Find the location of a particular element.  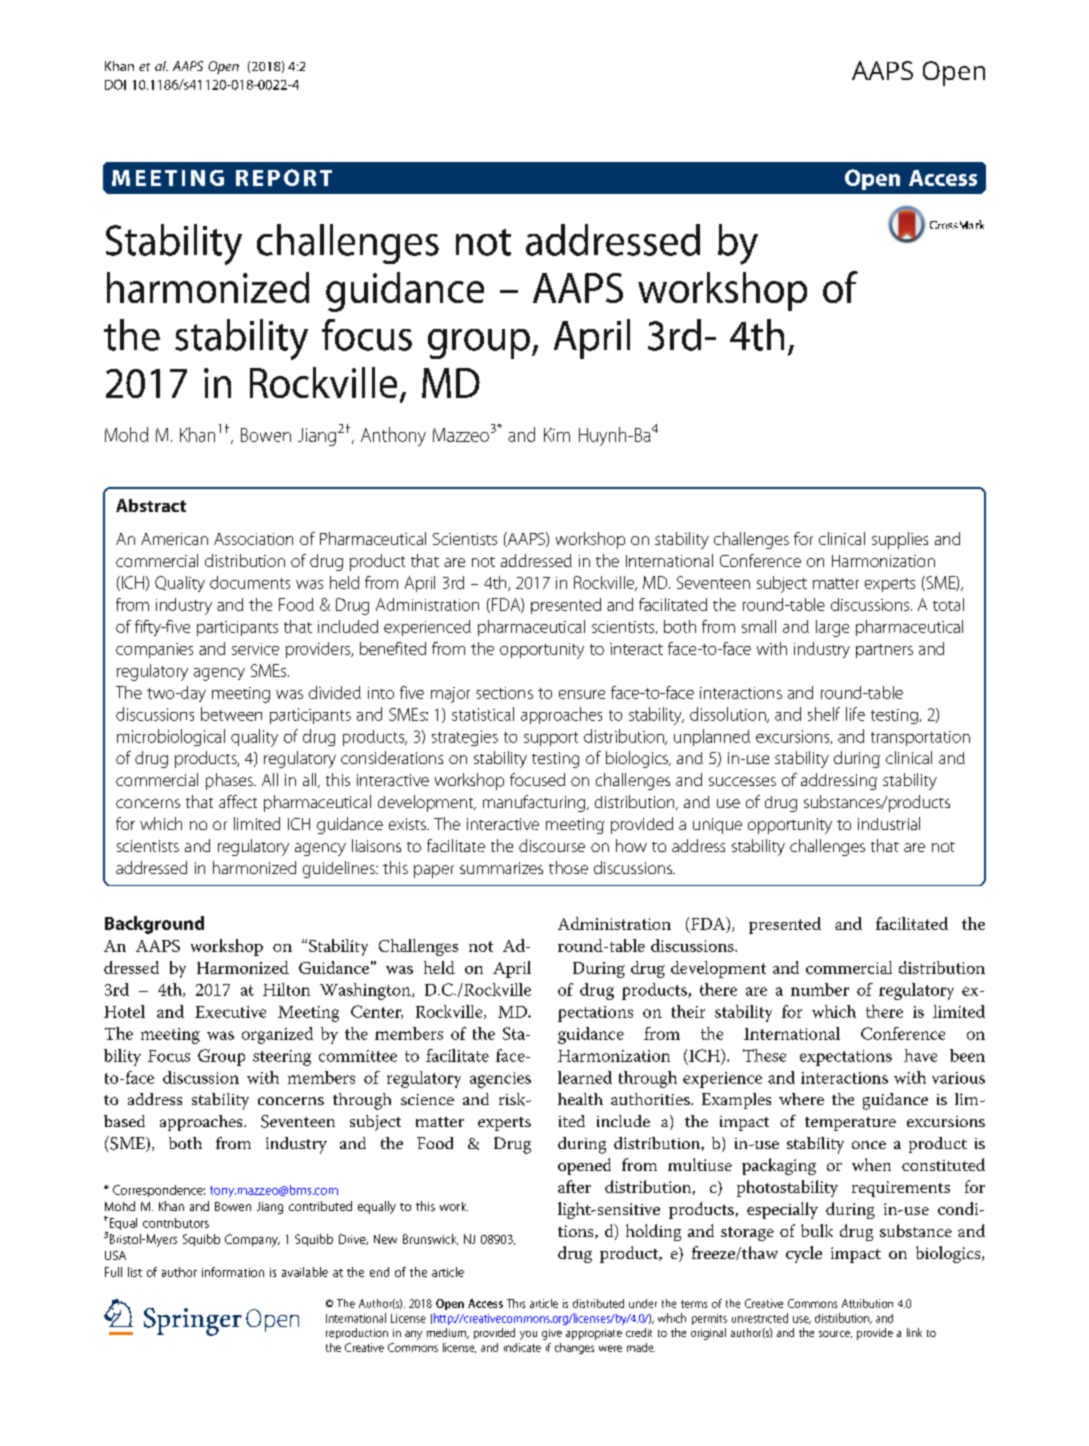

number is located at coordinates (820, 989).
